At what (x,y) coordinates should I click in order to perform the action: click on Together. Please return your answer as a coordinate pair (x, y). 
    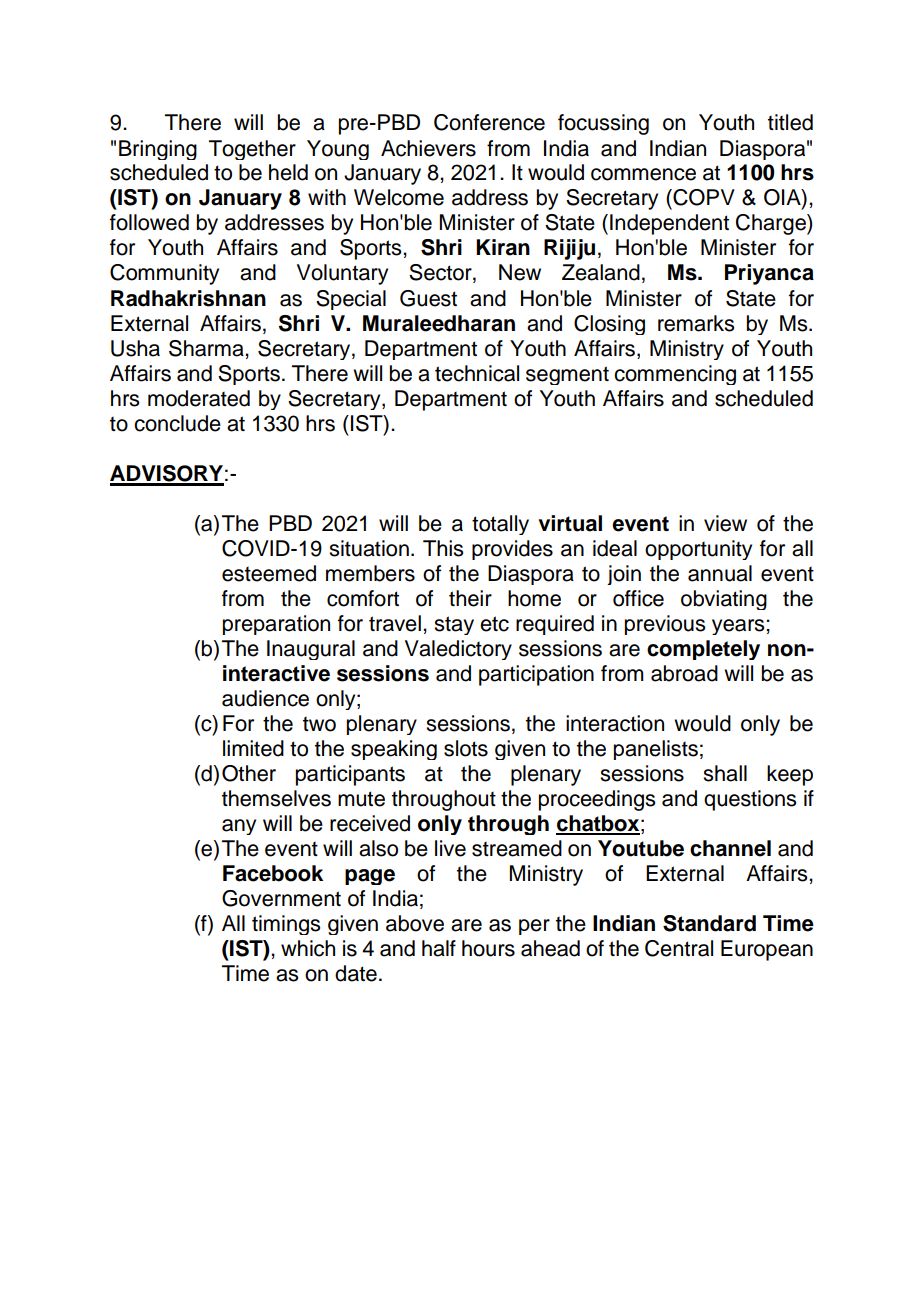
    Looking at the image, I should click on (252, 150).
